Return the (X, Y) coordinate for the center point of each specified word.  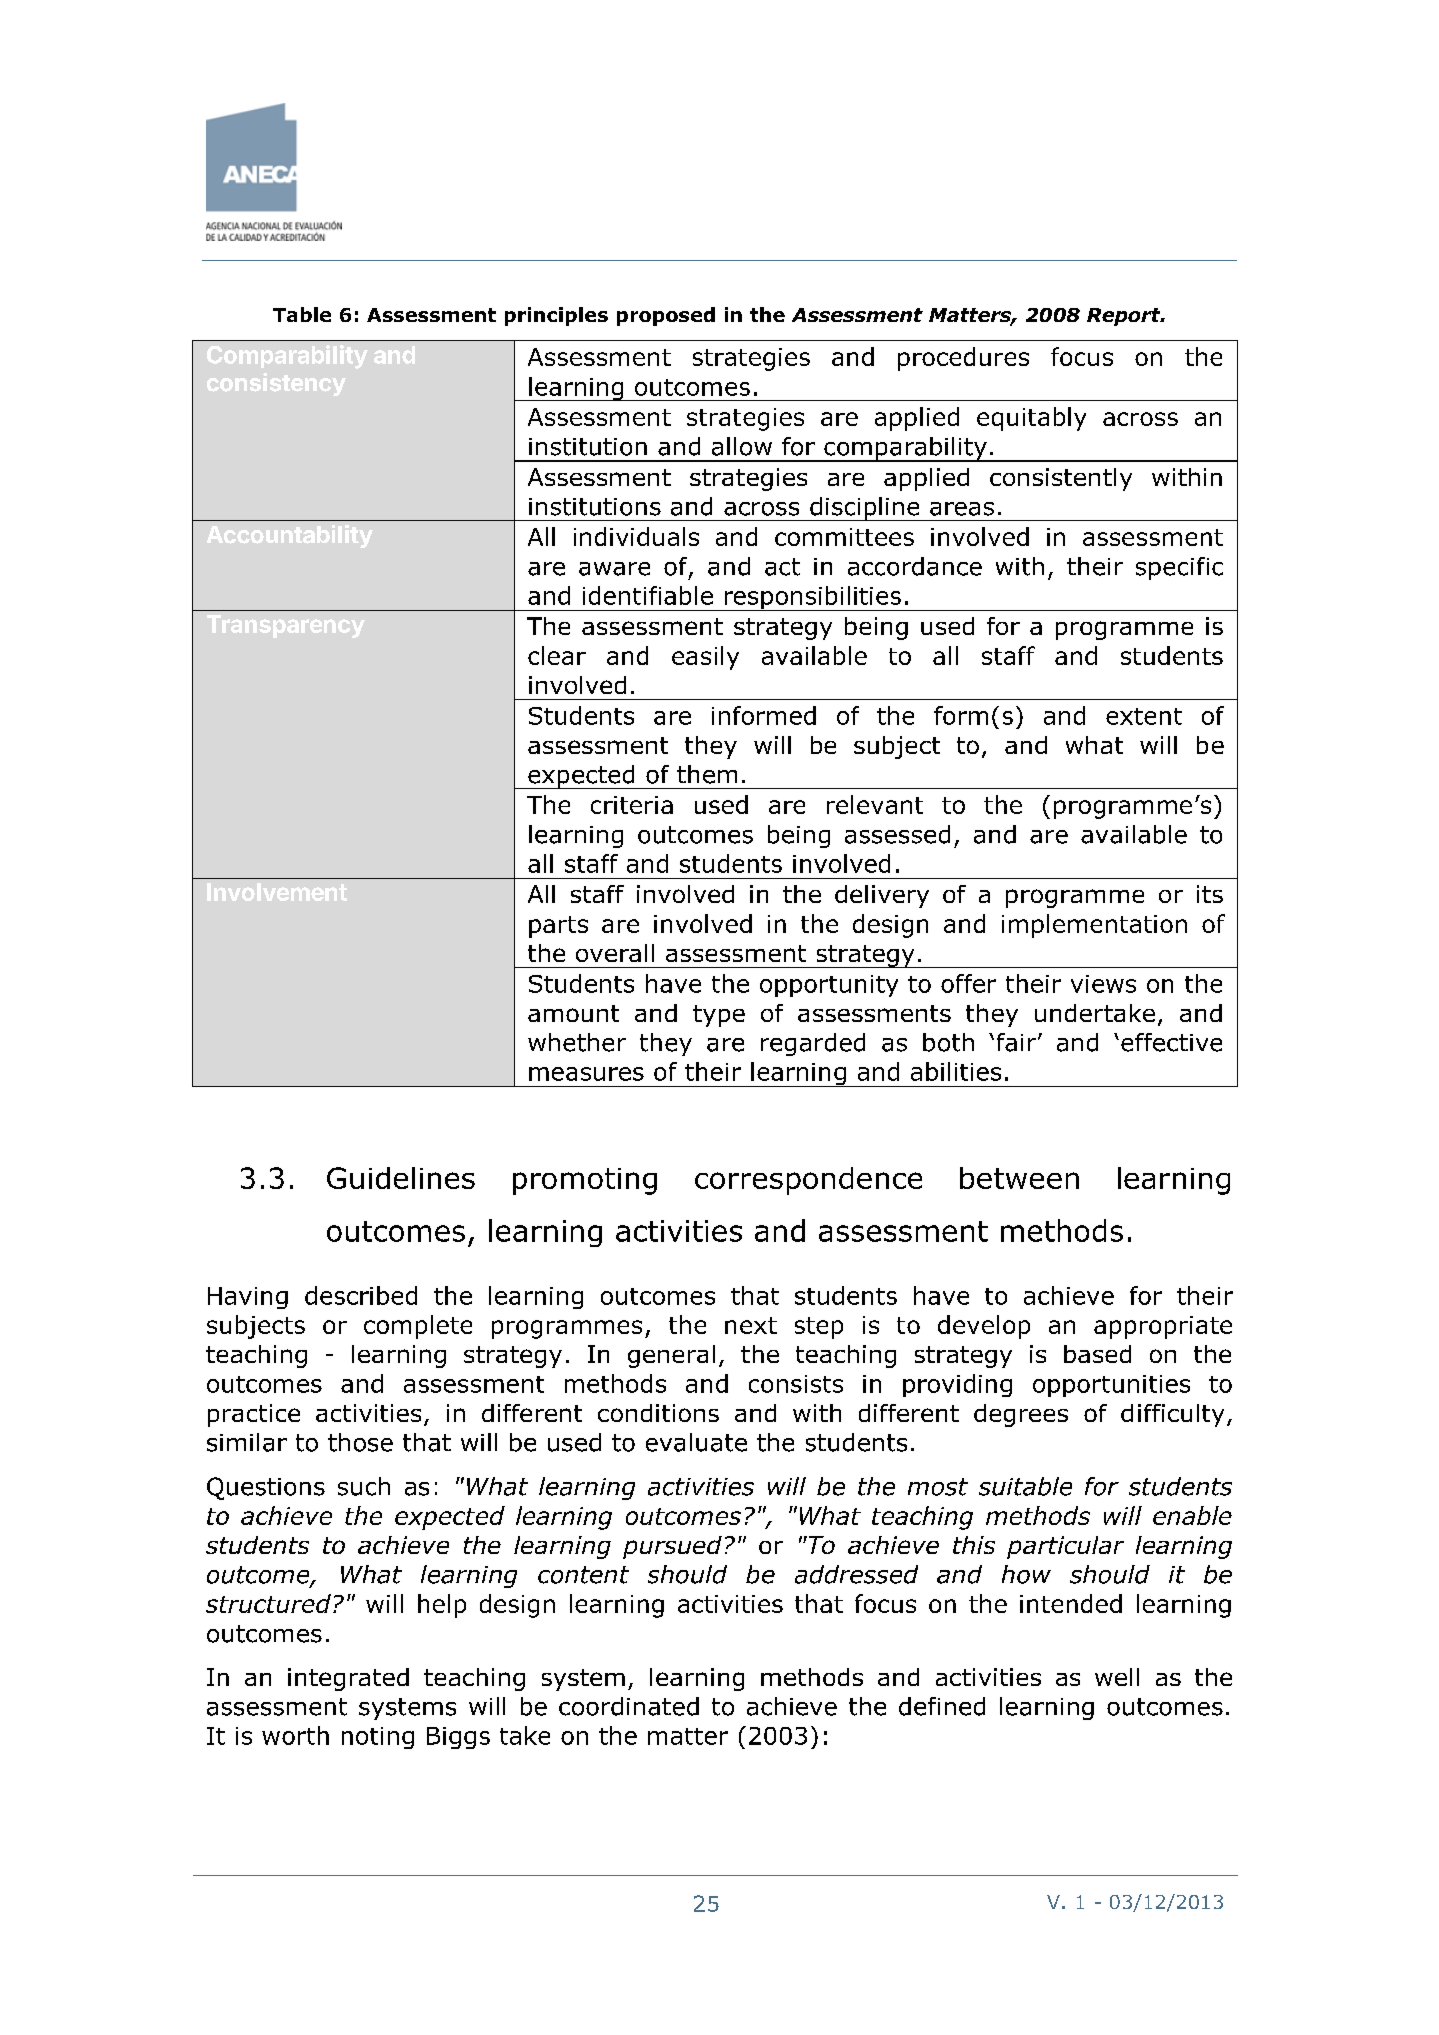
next (751, 1325)
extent (1144, 716)
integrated (348, 1679)
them (707, 774)
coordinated (629, 1706)
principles (556, 316)
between (1019, 1178)
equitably (1031, 419)
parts (558, 927)
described (361, 1295)
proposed (666, 316)
